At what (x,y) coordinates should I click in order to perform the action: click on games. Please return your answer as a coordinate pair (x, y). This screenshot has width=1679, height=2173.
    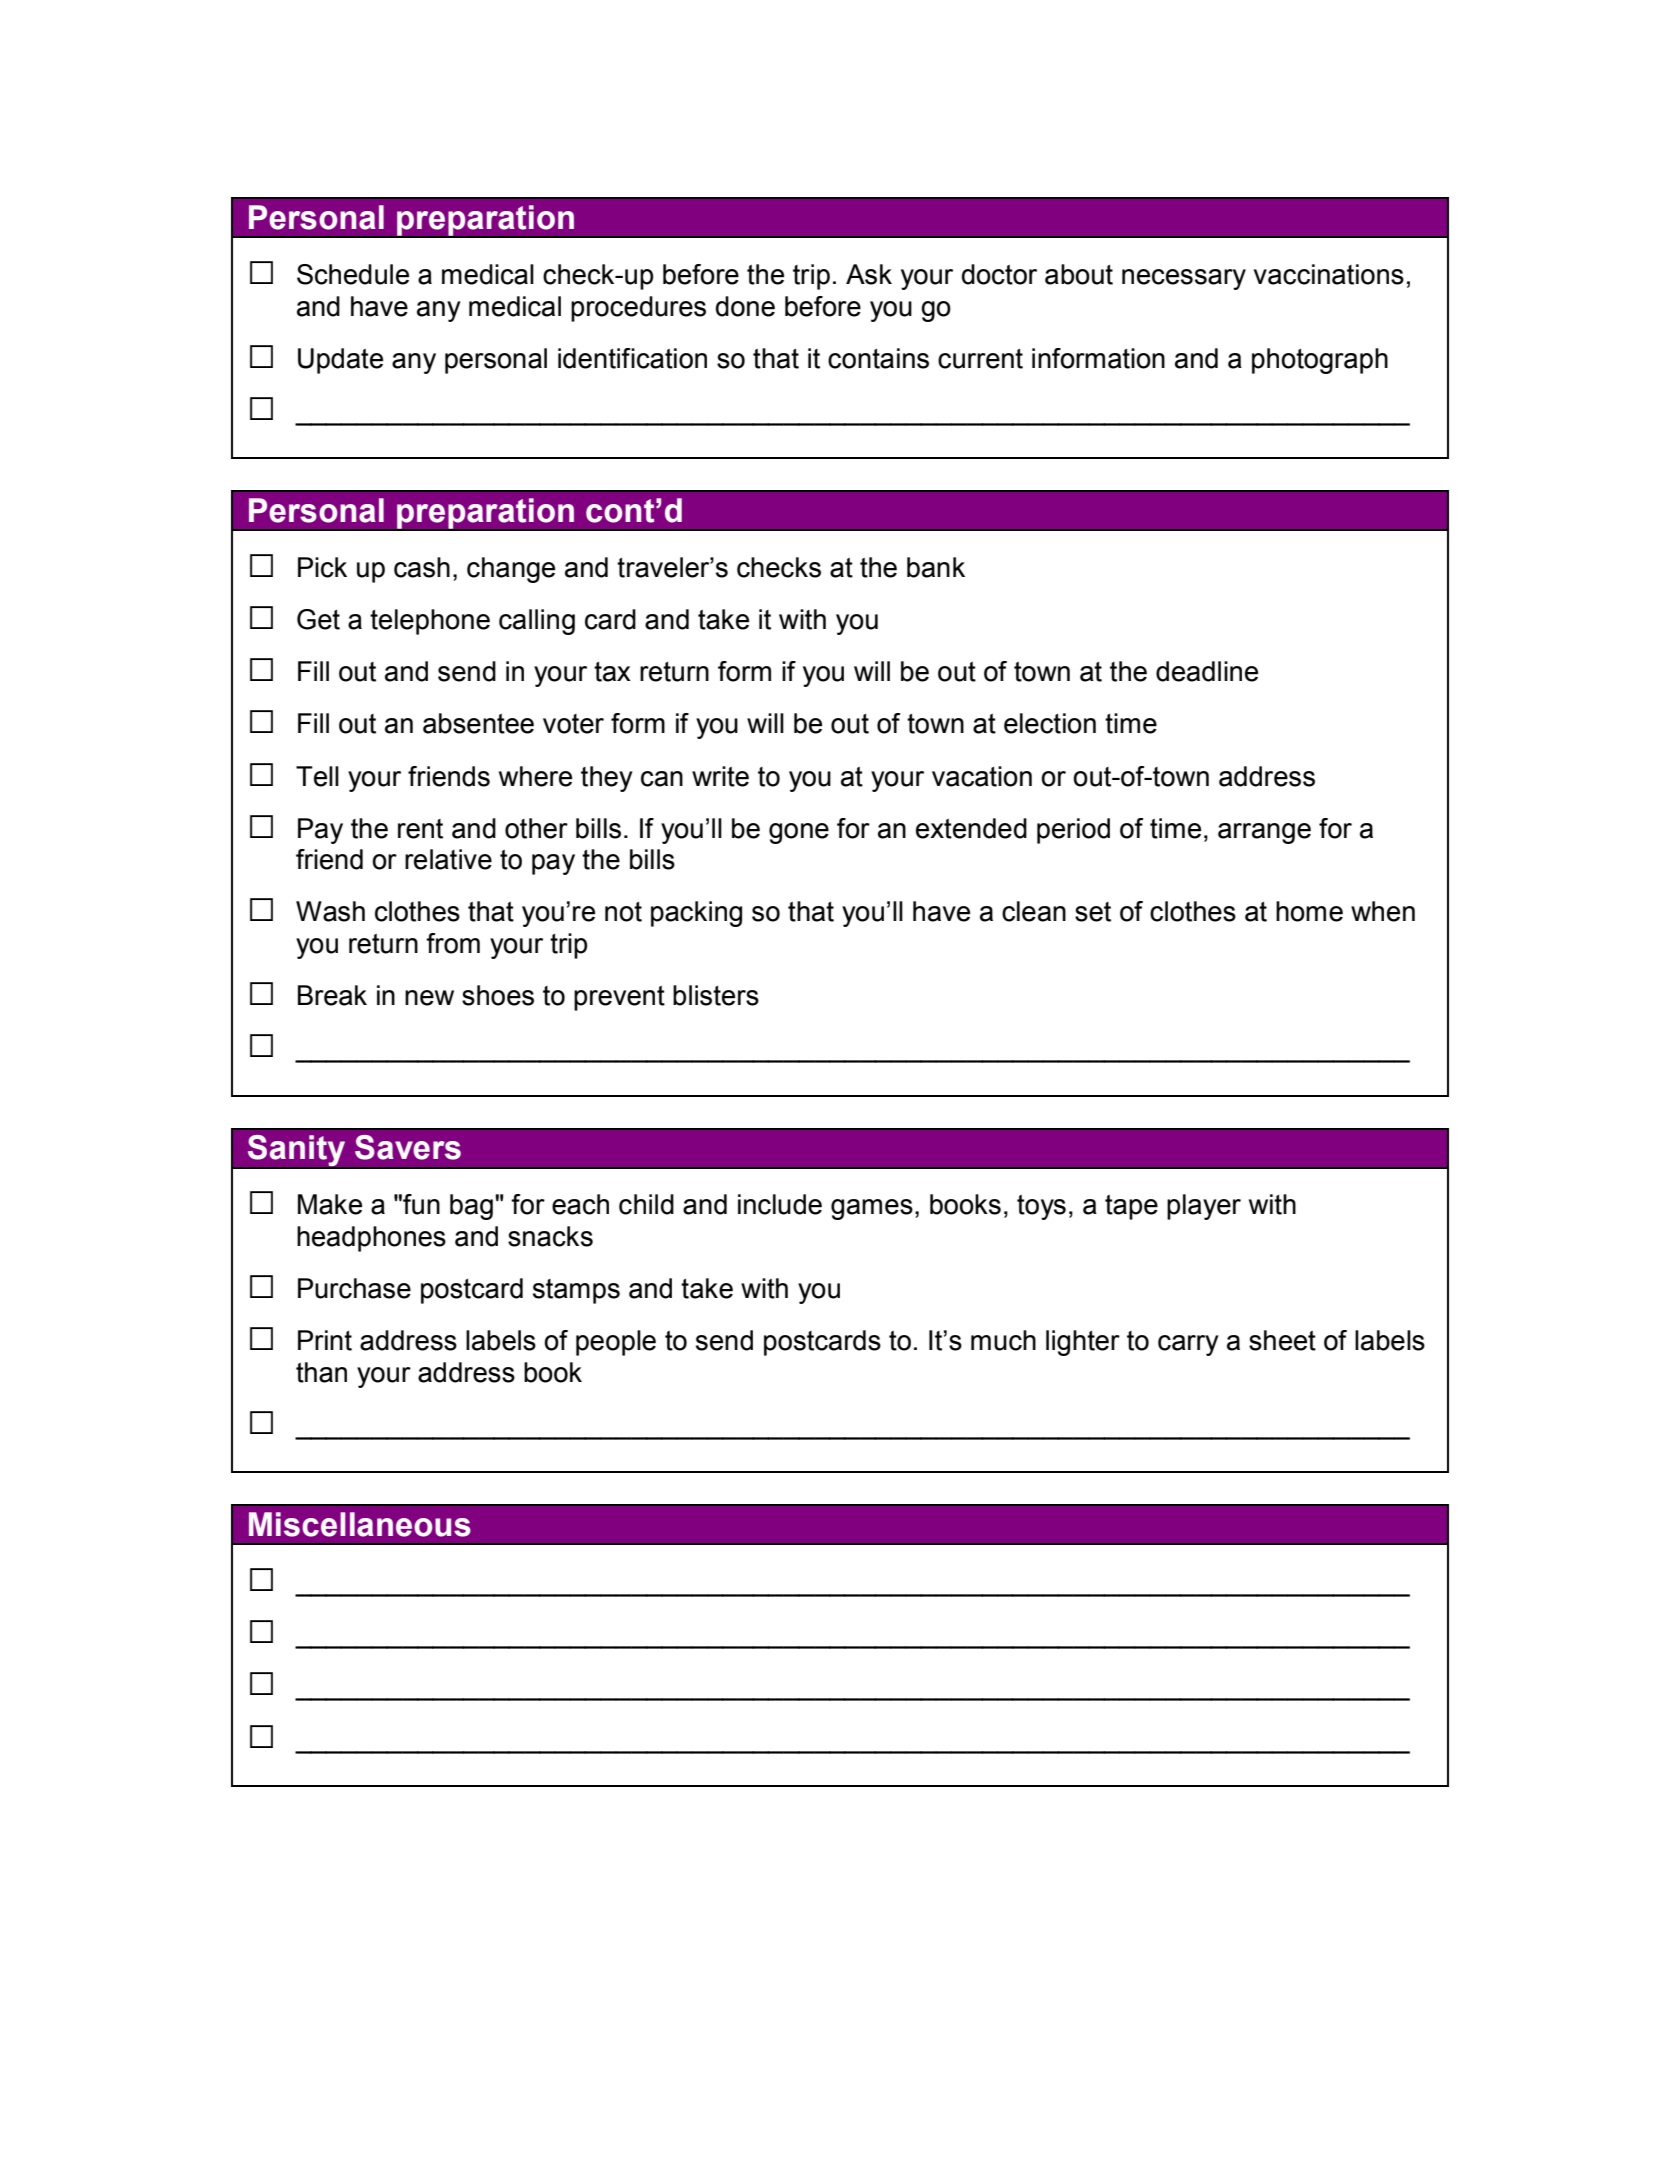
    Looking at the image, I should click on (872, 1209).
